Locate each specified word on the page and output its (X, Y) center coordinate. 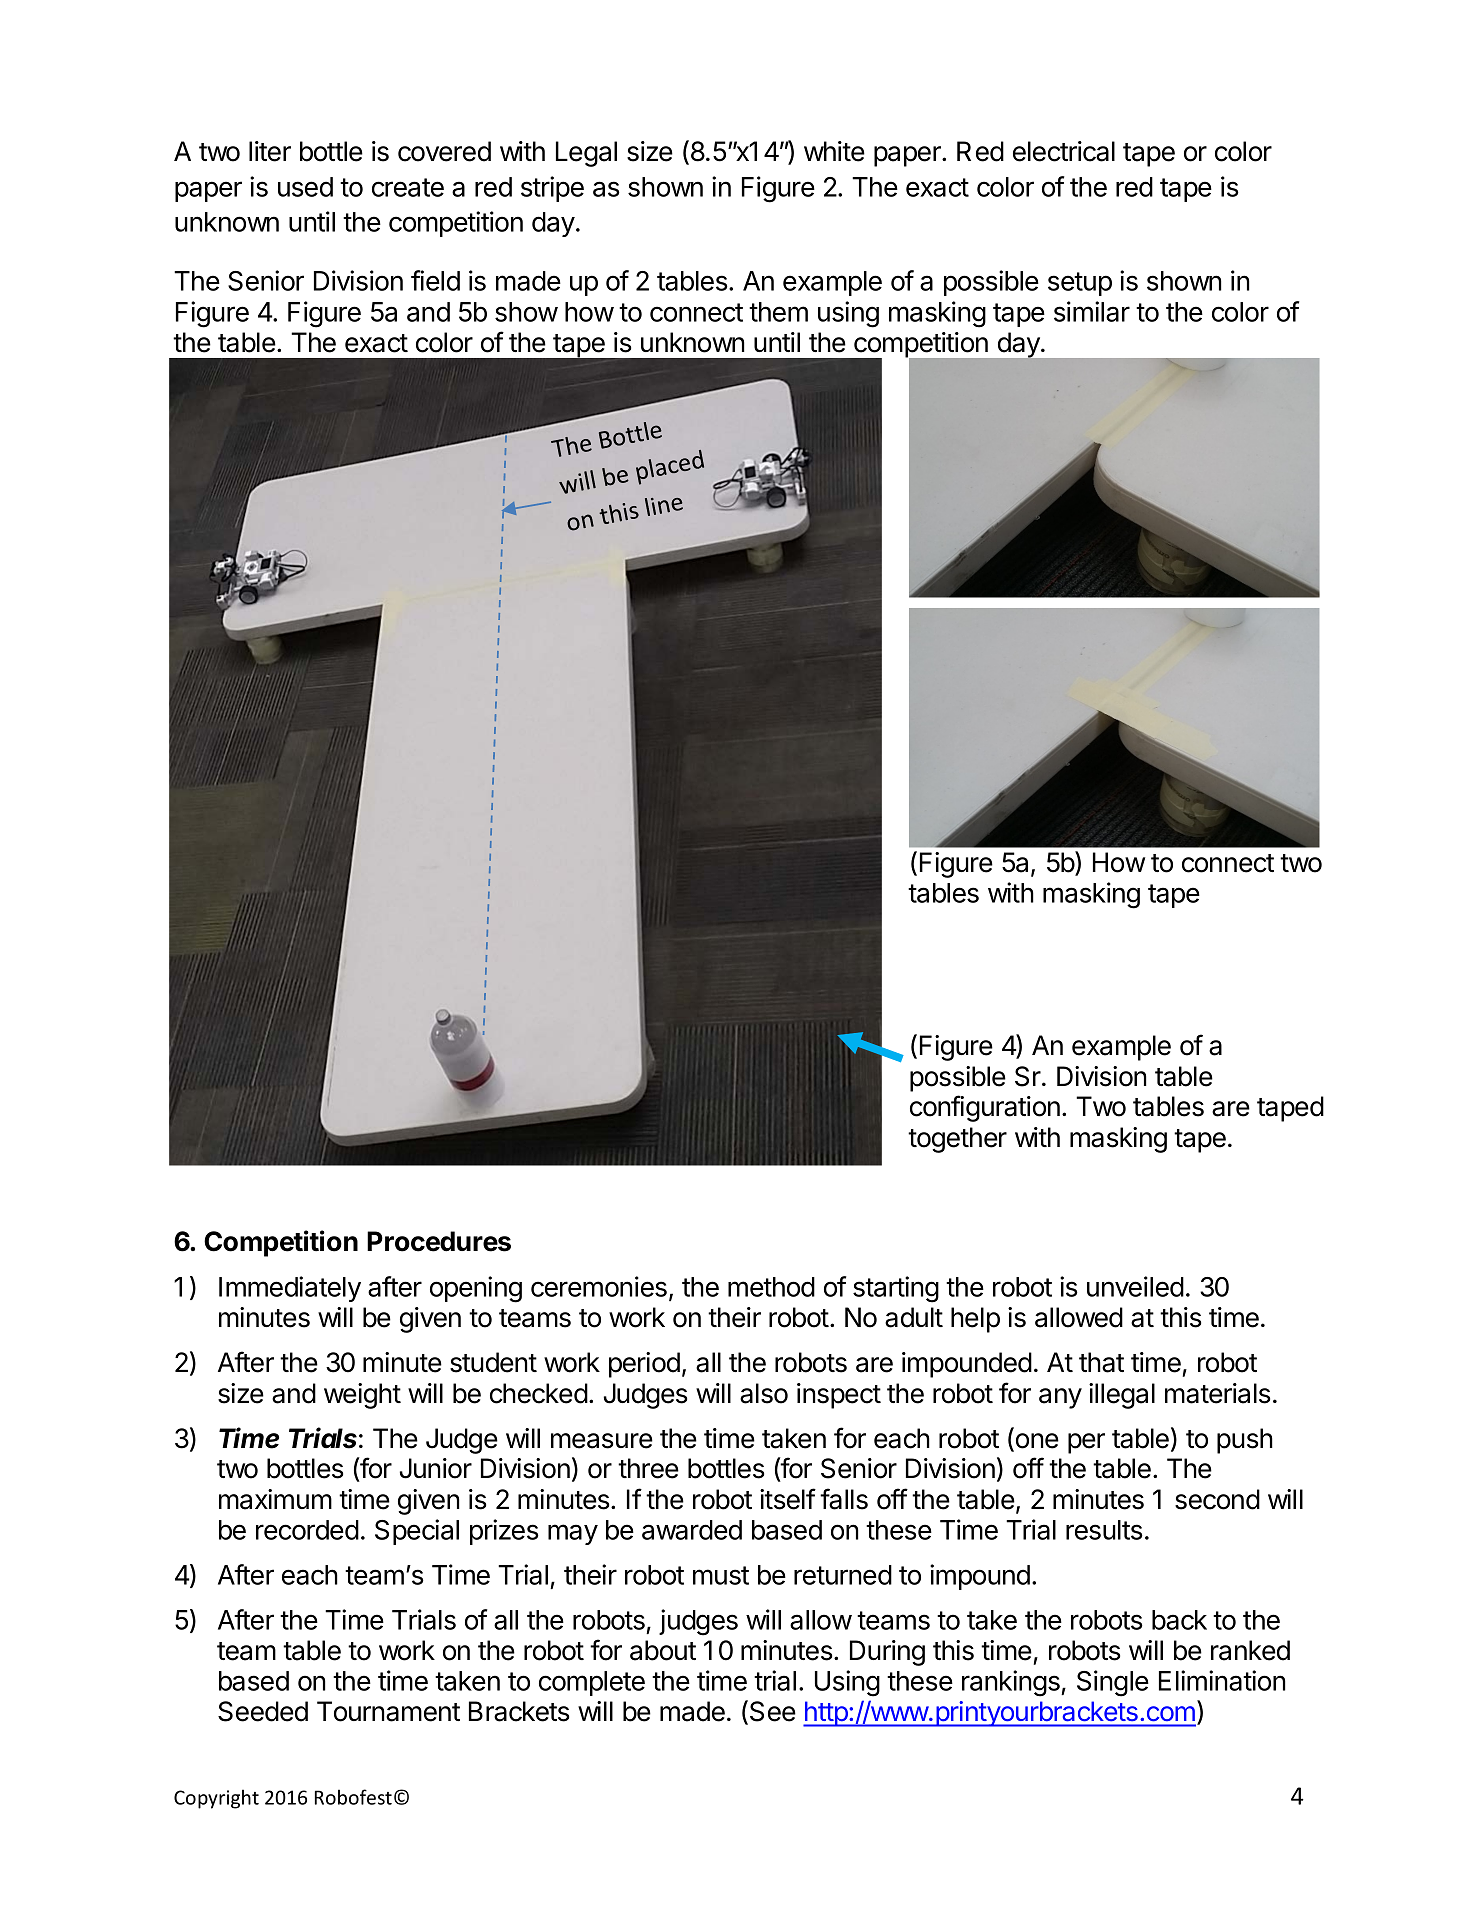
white (834, 151)
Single (1113, 1683)
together (957, 1140)
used (305, 187)
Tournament (388, 1711)
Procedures (439, 1241)
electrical (1064, 151)
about (663, 1650)
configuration (985, 1108)
